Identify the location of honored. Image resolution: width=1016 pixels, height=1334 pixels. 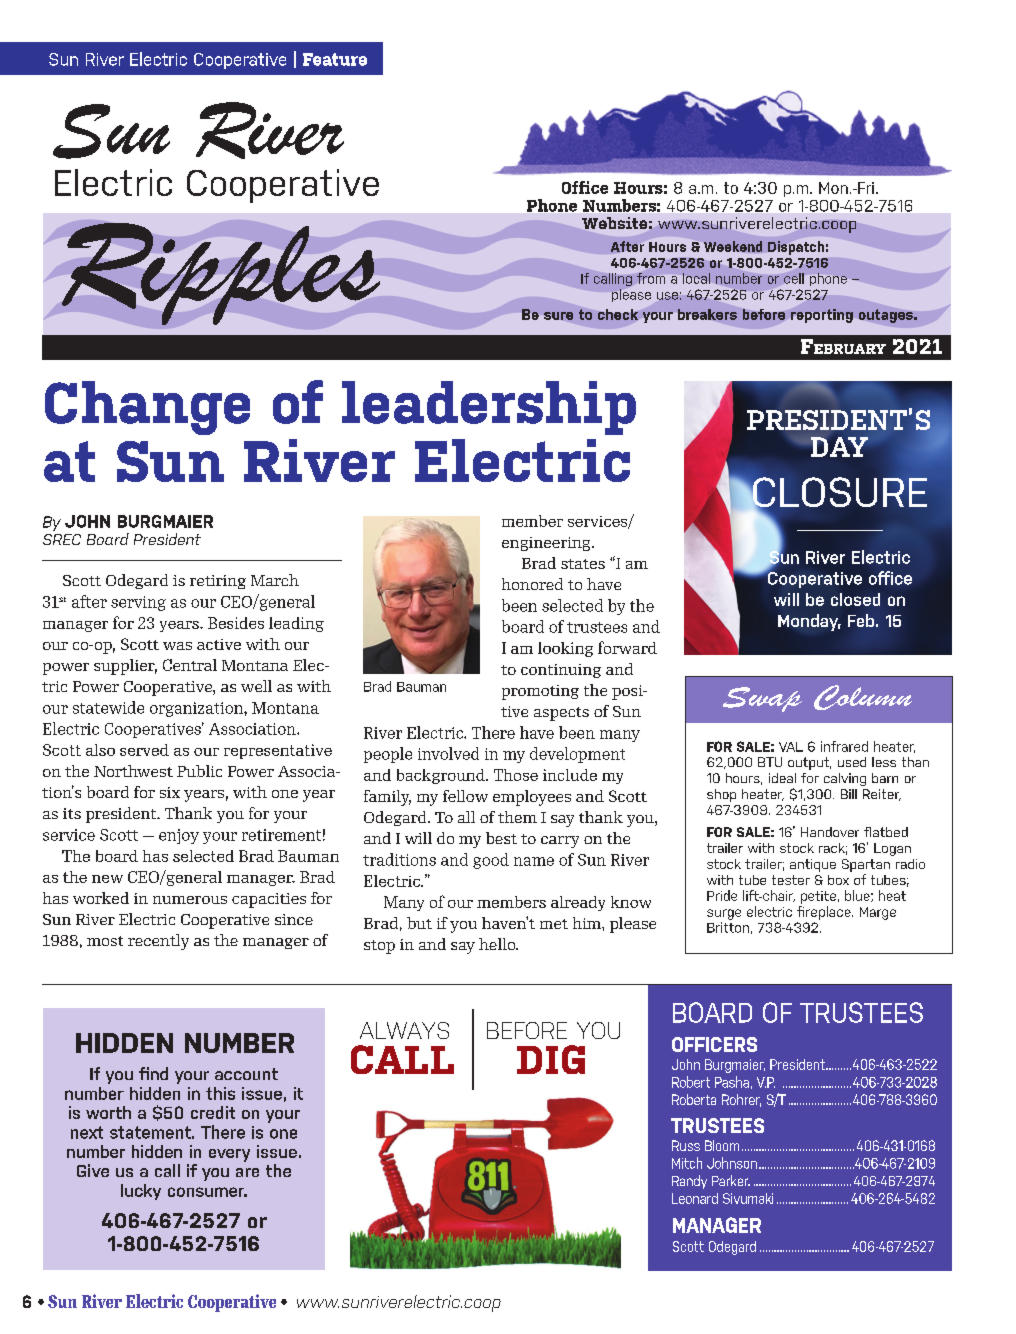
(532, 584).
